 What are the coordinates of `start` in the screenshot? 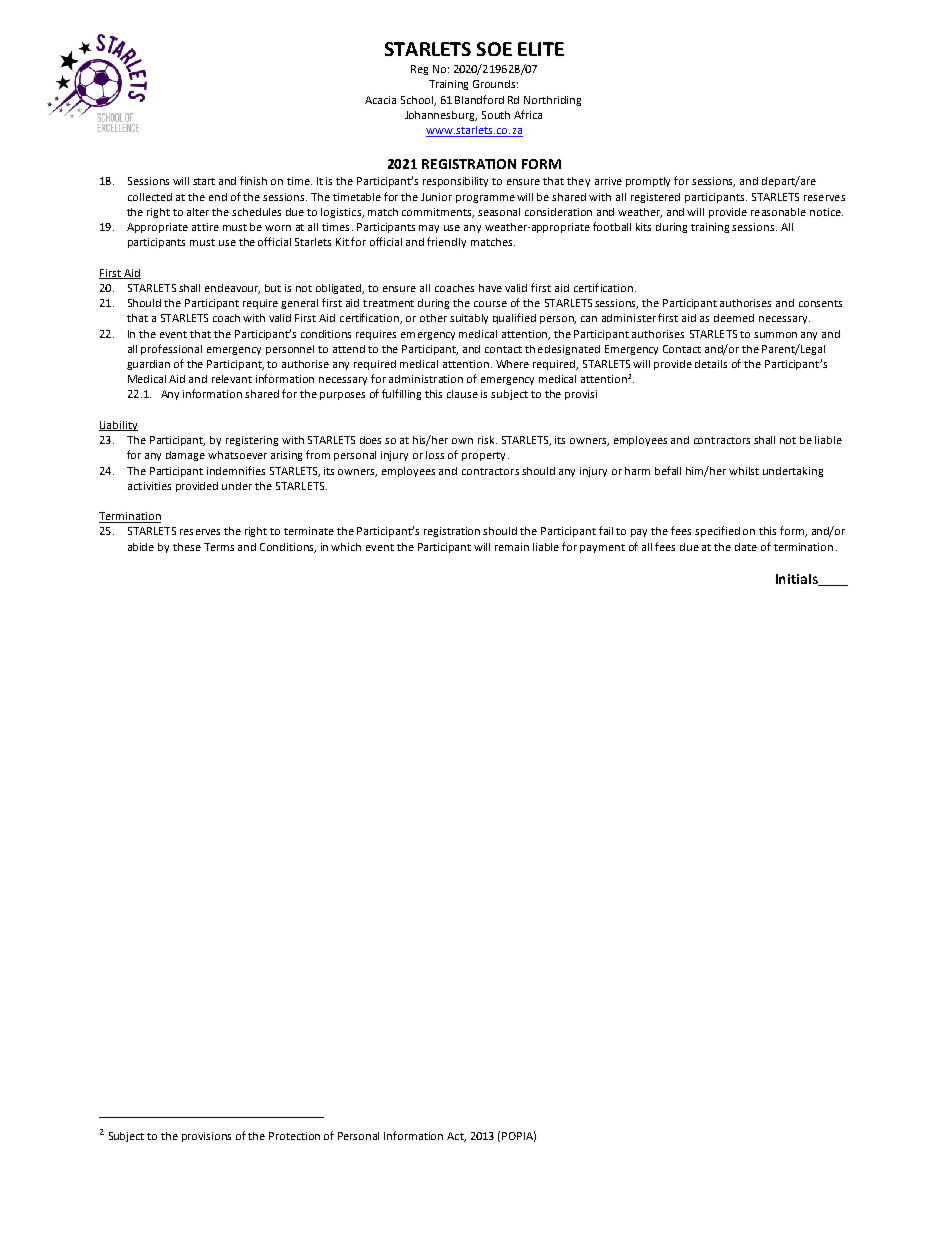 It's located at (204, 181).
